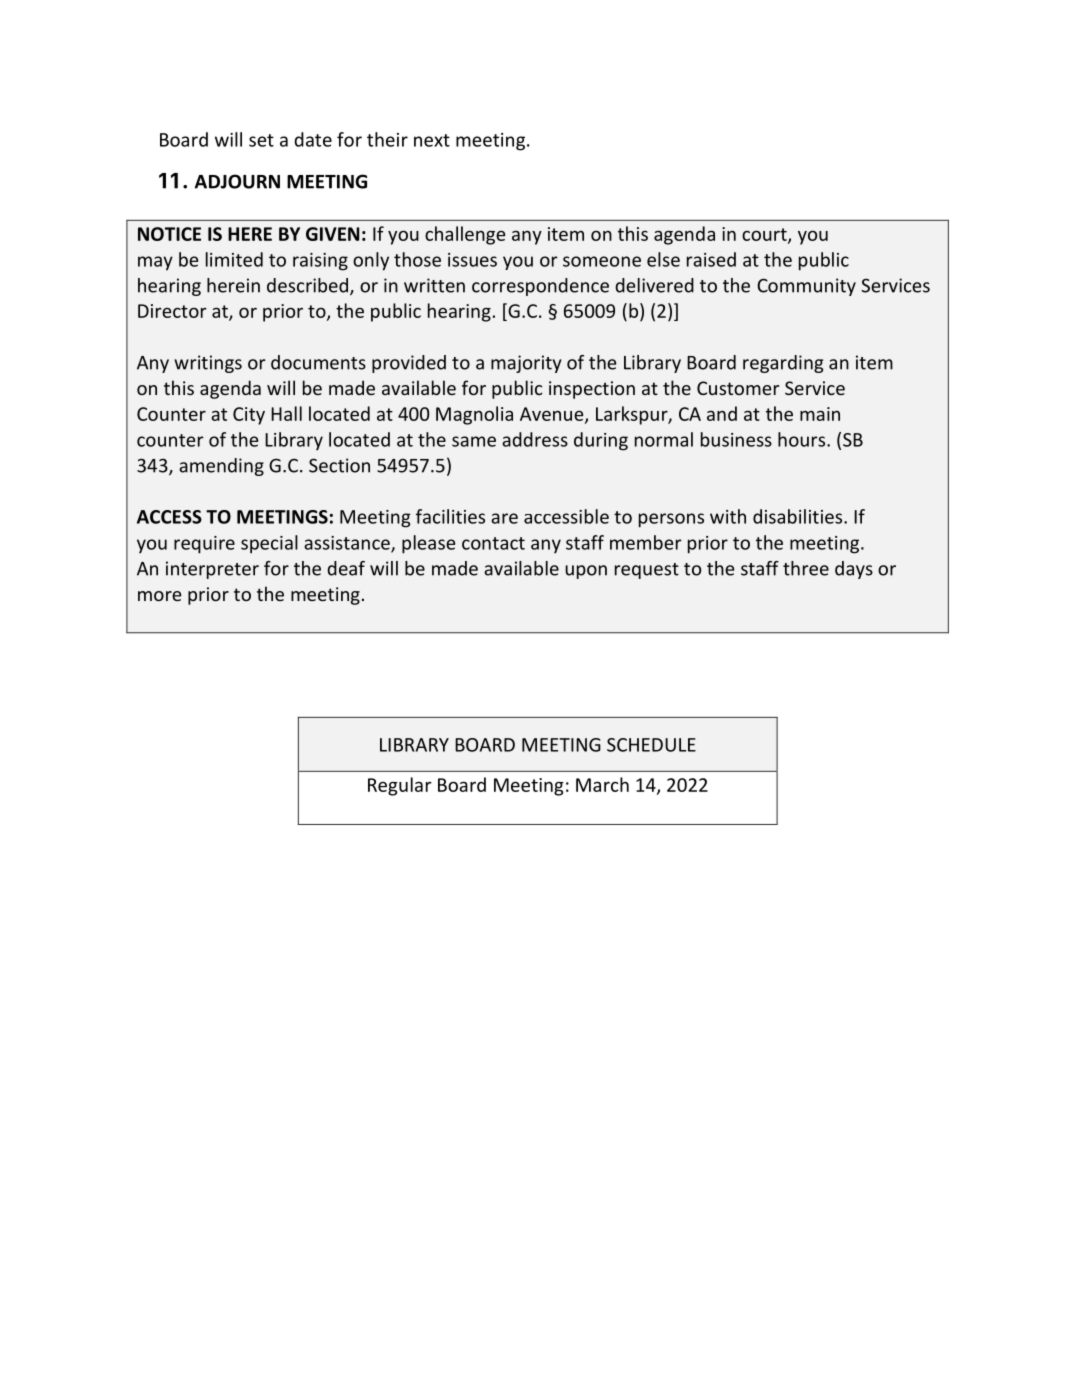 The width and height of the screenshot is (1075, 1391). Describe the element at coordinates (261, 140) in the screenshot. I see `set` at that location.
